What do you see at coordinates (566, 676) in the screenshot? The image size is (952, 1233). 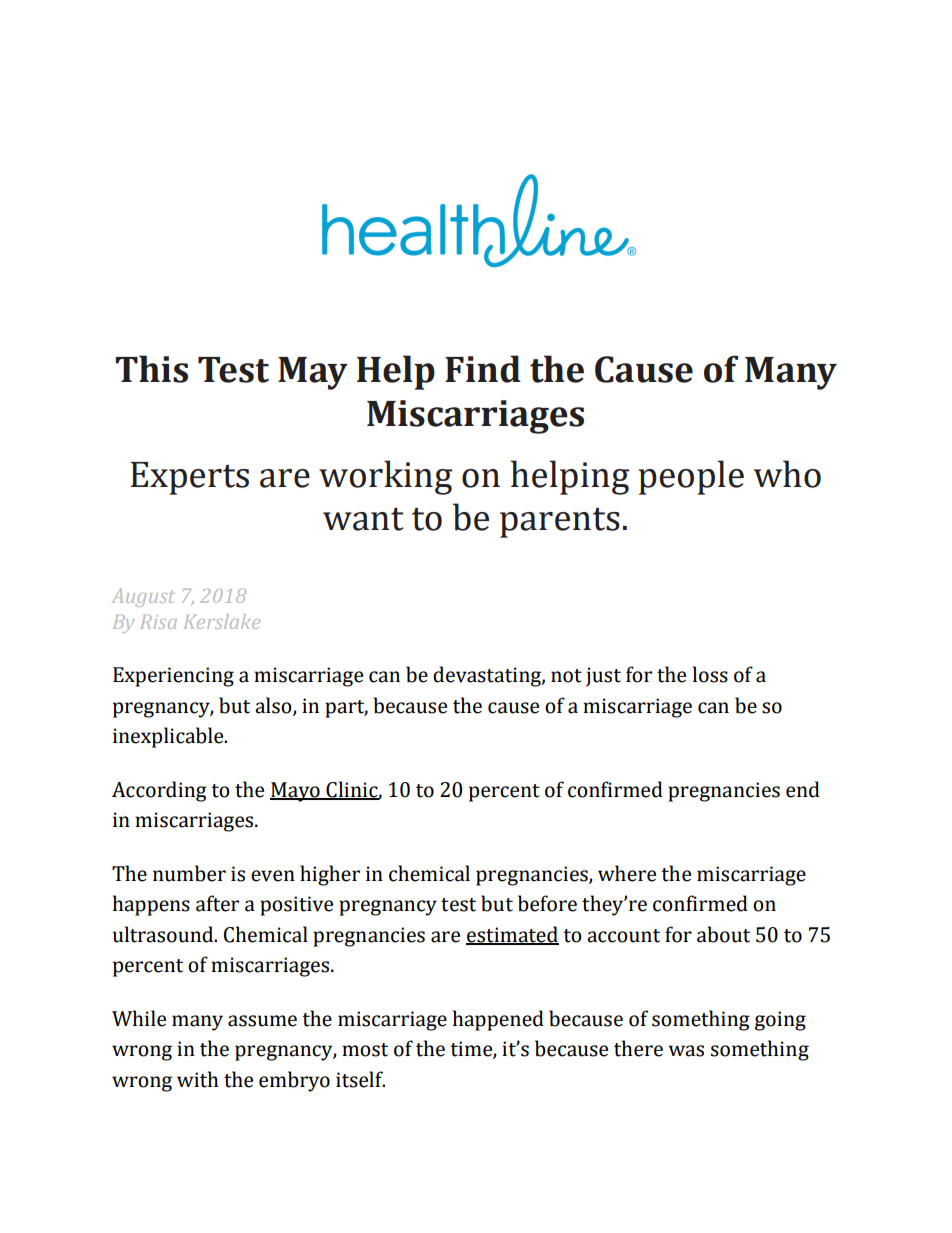 I see `not` at bounding box center [566, 676].
